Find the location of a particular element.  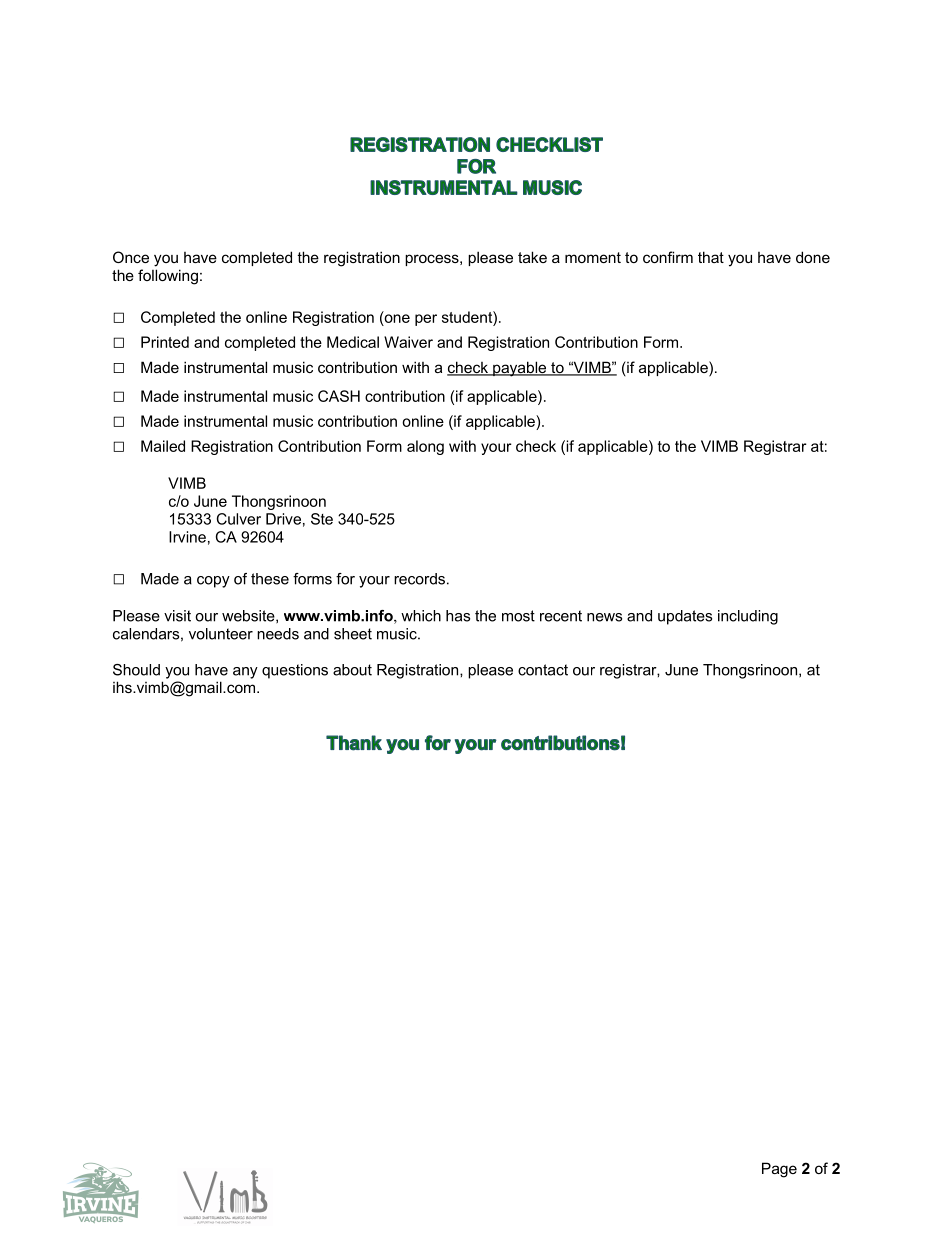

per is located at coordinates (426, 320).
